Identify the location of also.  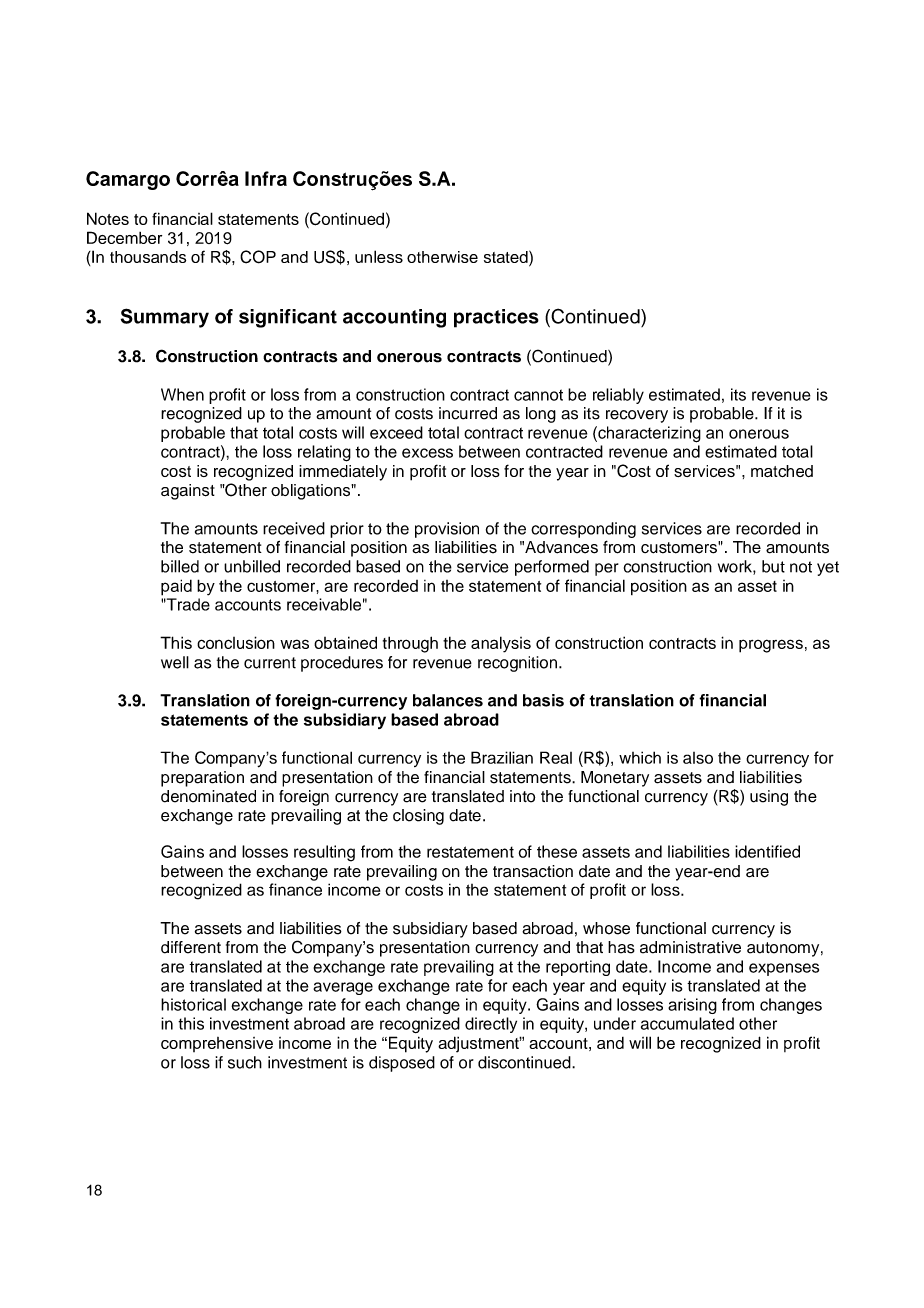
(698, 758).
